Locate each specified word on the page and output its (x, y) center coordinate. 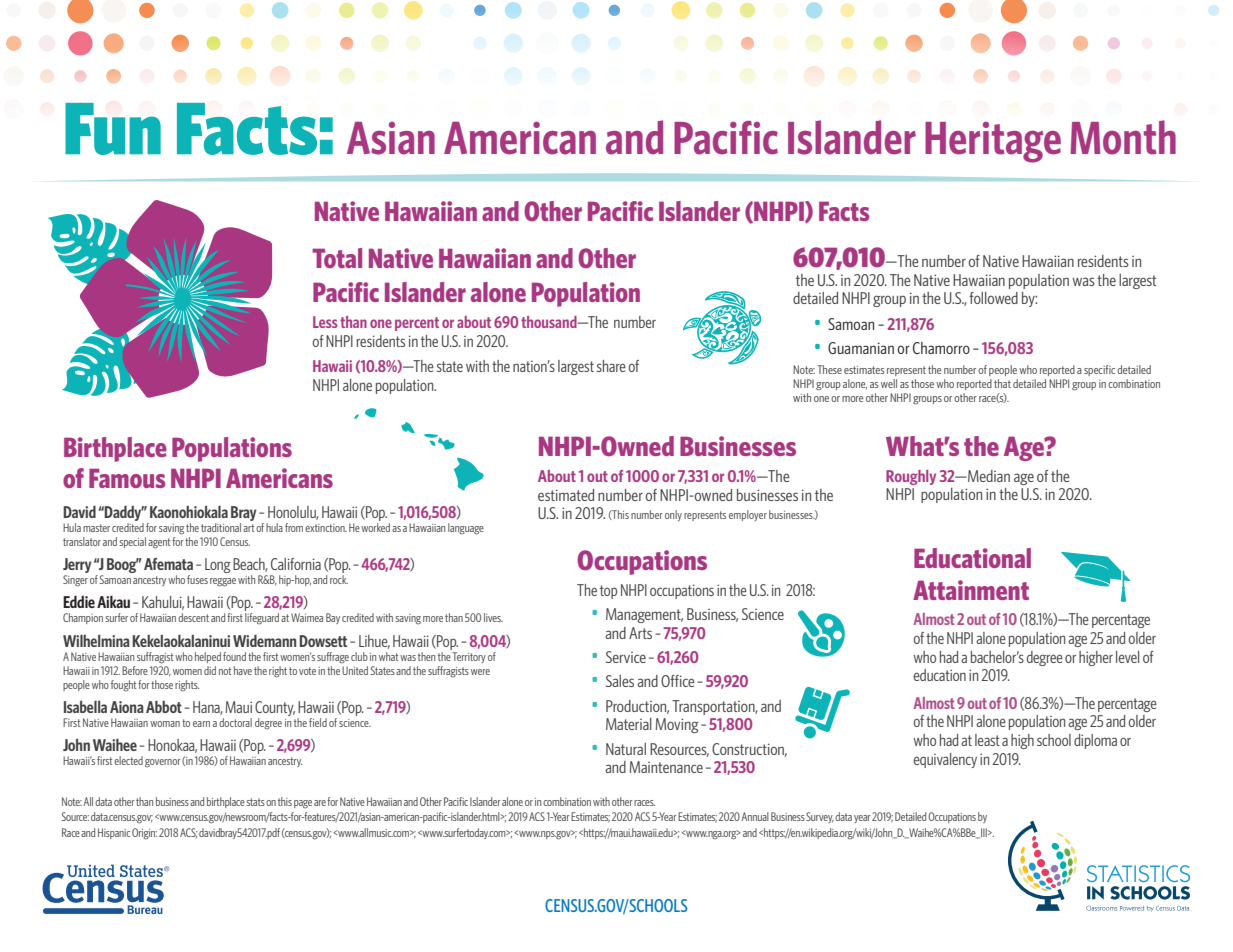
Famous (127, 478)
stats (255, 802)
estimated (566, 495)
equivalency (945, 760)
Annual (755, 816)
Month (1123, 137)
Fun (113, 129)
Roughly (911, 477)
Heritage (993, 142)
